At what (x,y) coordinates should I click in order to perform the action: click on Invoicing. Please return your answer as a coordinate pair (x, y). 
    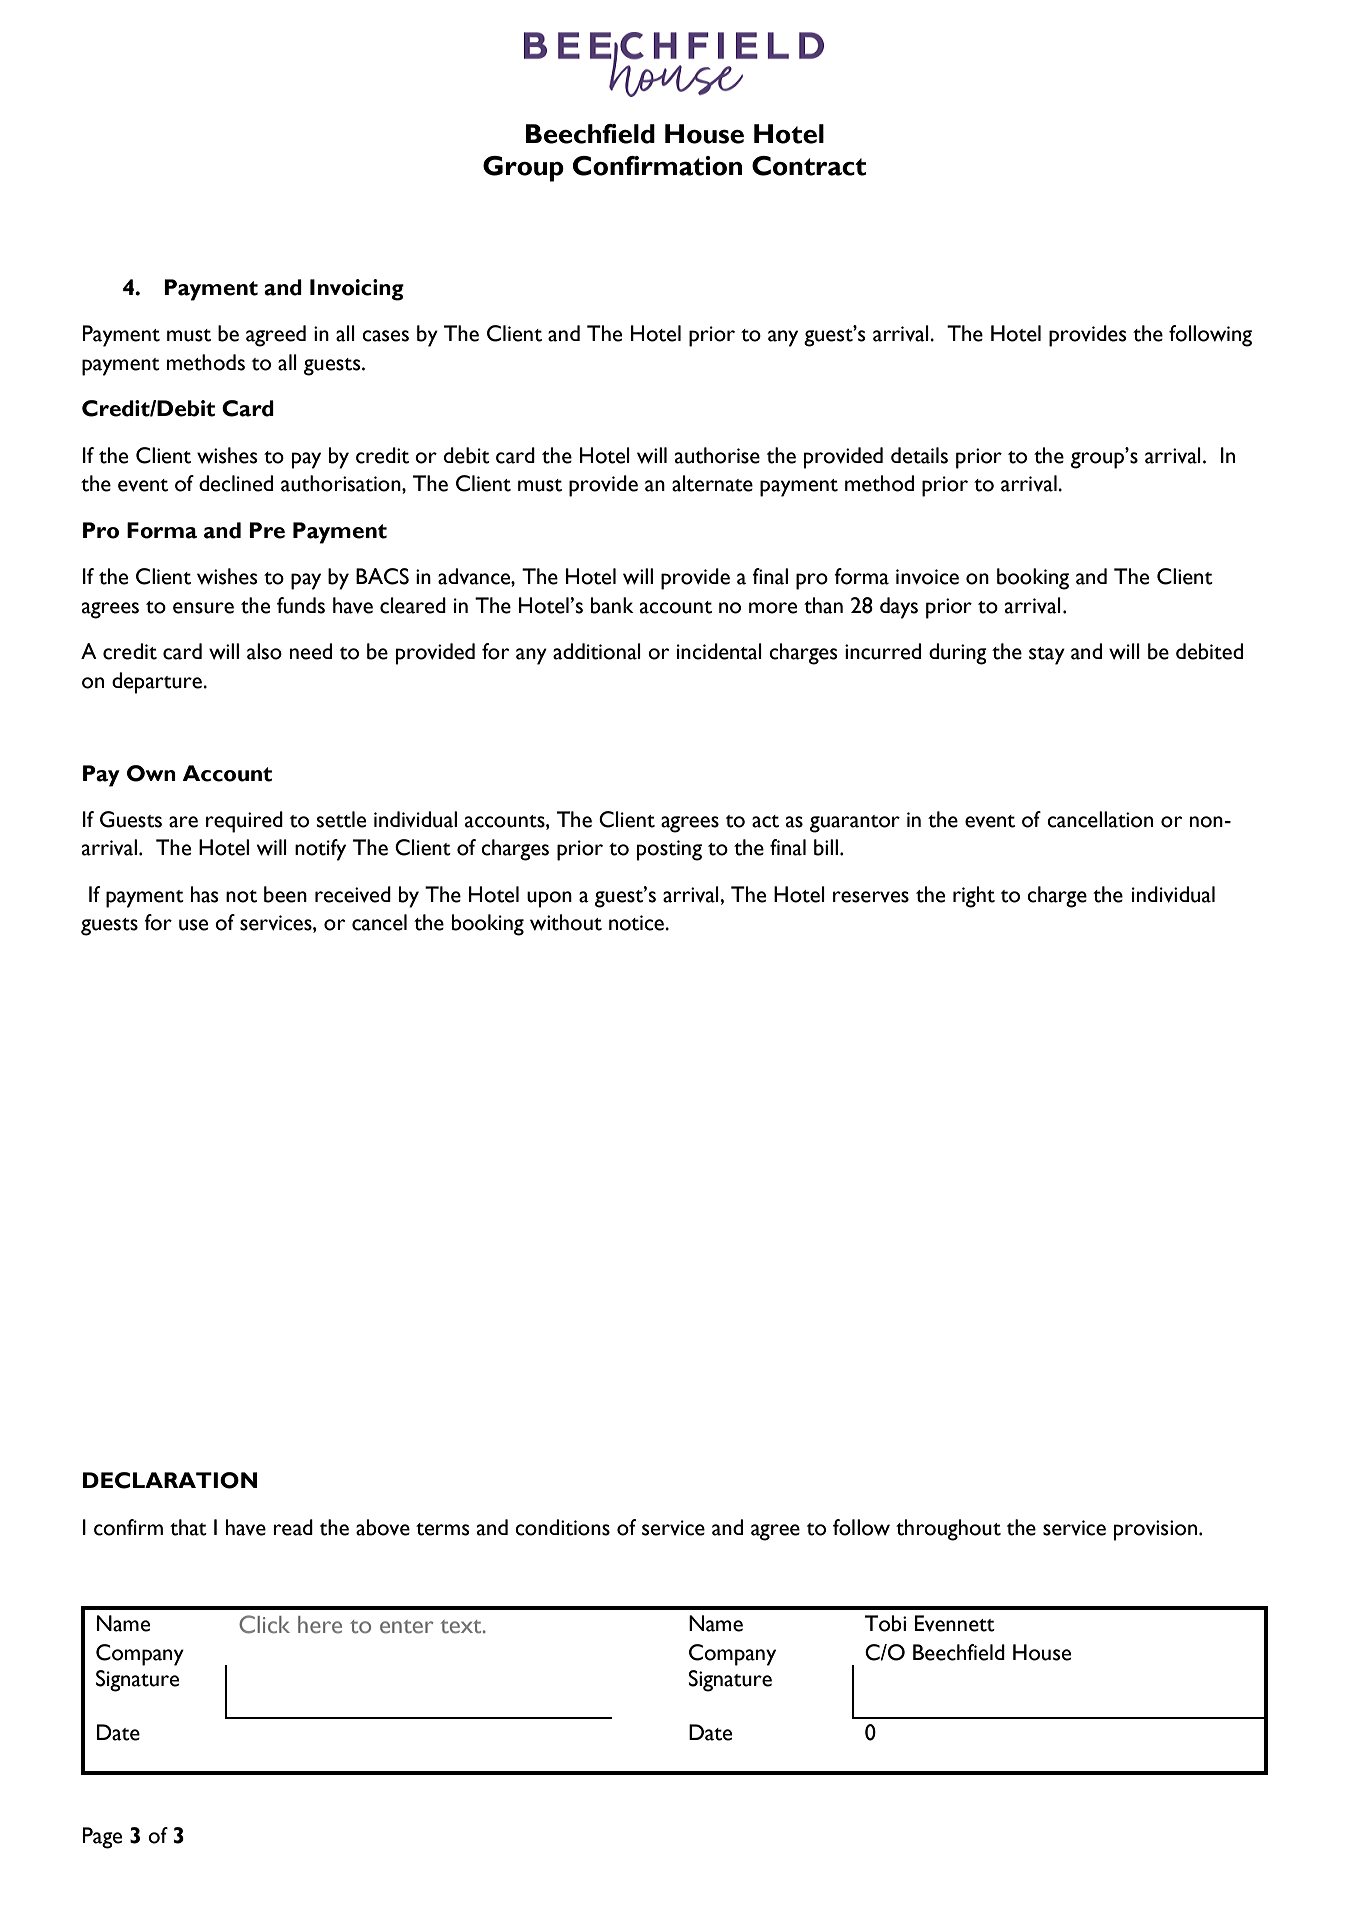
    Looking at the image, I should click on (357, 290).
